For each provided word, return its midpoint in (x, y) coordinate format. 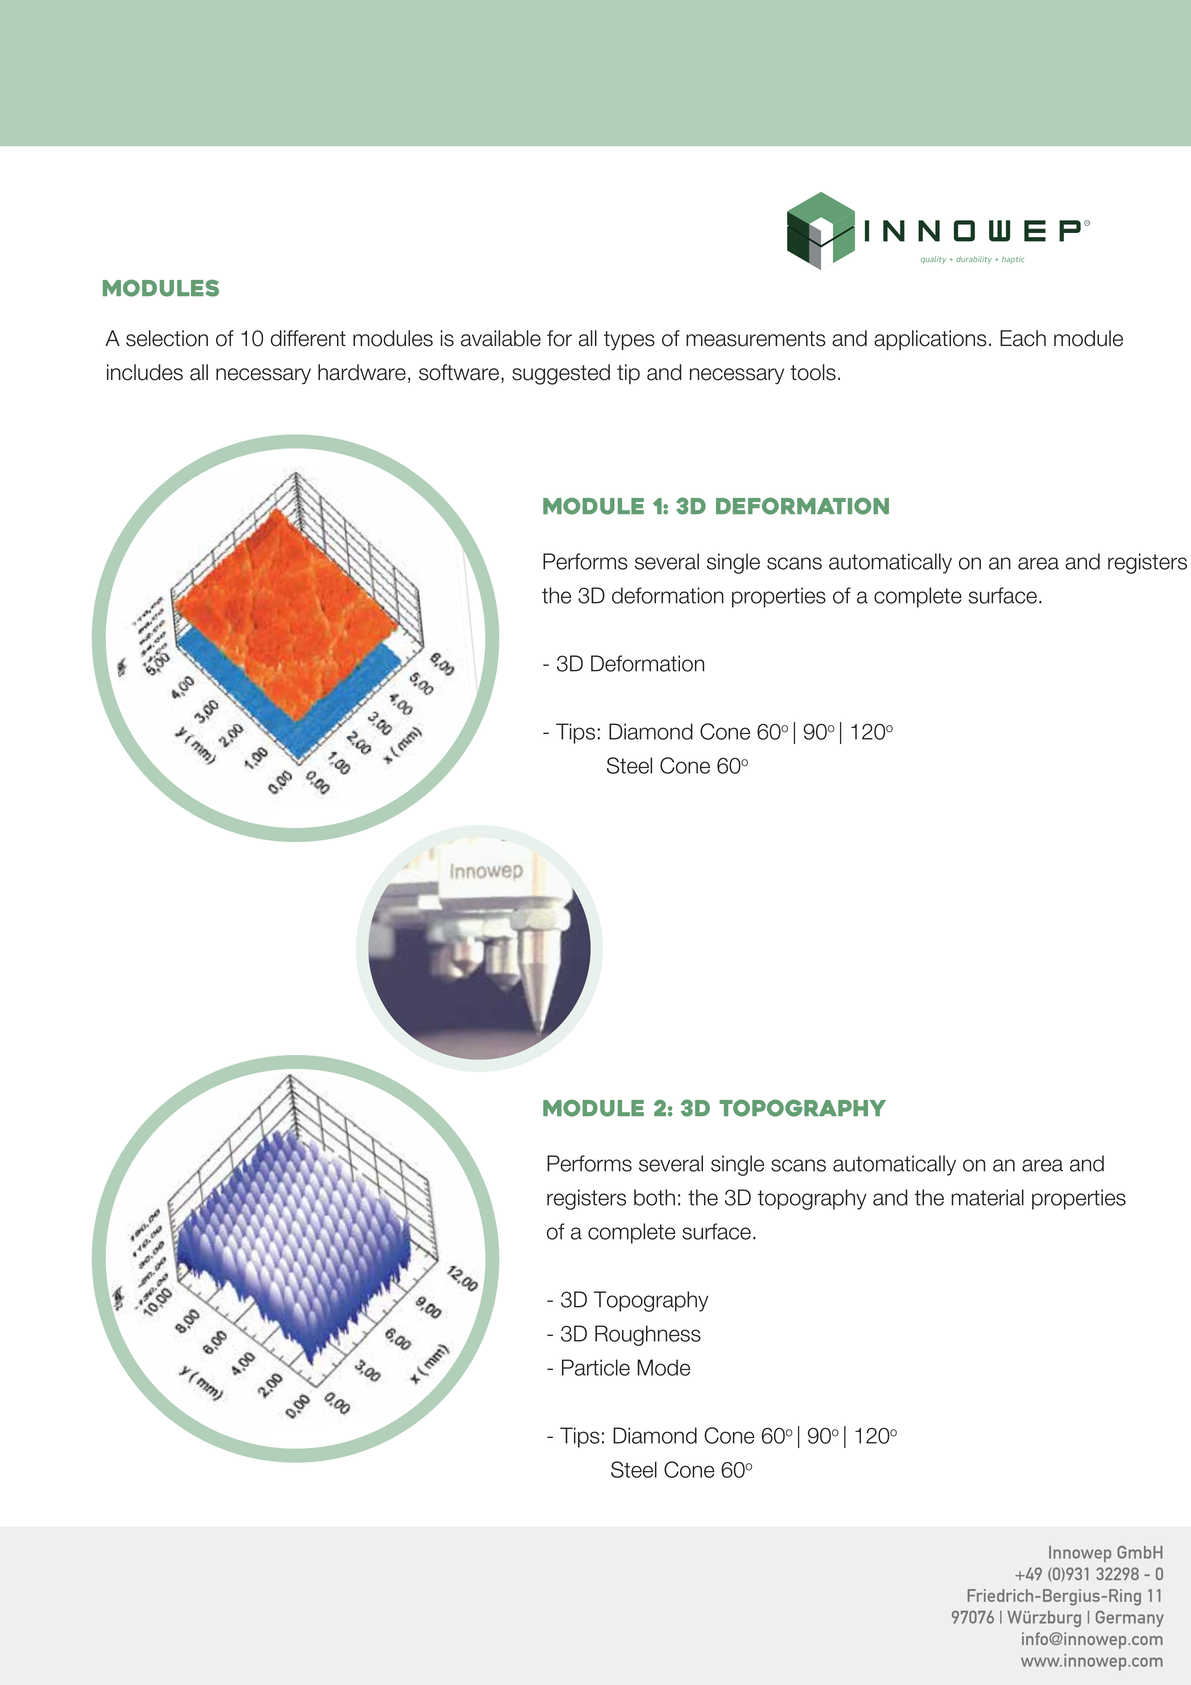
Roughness (648, 1335)
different (308, 338)
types (629, 341)
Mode (663, 1367)
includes (145, 372)
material (987, 1197)
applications (930, 340)
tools (813, 372)
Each (1023, 338)
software (459, 372)
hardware (362, 372)
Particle (596, 1367)
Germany (1130, 1618)
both (654, 1197)
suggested (561, 374)
